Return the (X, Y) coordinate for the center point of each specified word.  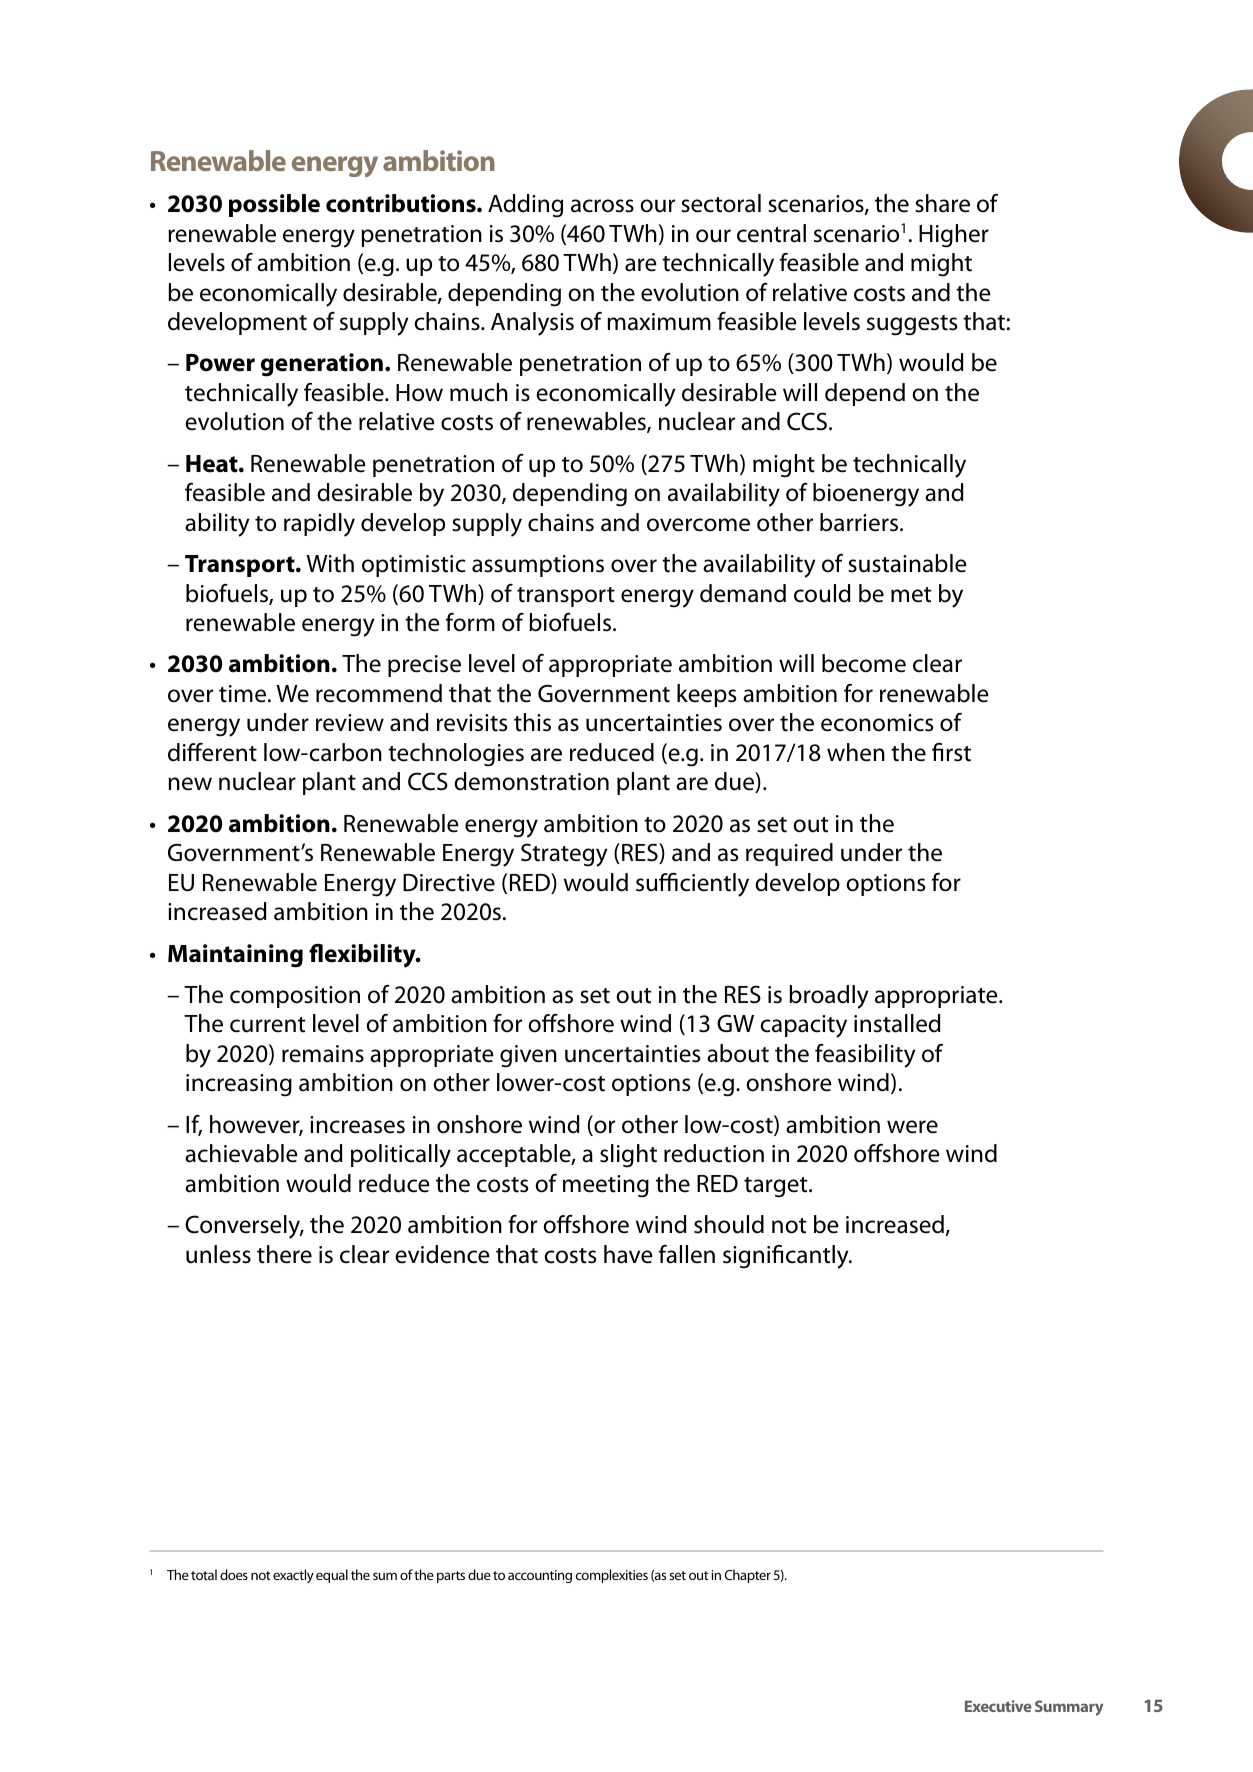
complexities (612, 1576)
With (330, 563)
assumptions (538, 566)
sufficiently (692, 885)
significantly (787, 1257)
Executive (998, 1706)
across (602, 206)
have (628, 1254)
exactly (293, 1576)
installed (897, 1023)
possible (274, 205)
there (284, 1254)
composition (295, 997)
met (911, 595)
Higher (954, 236)
